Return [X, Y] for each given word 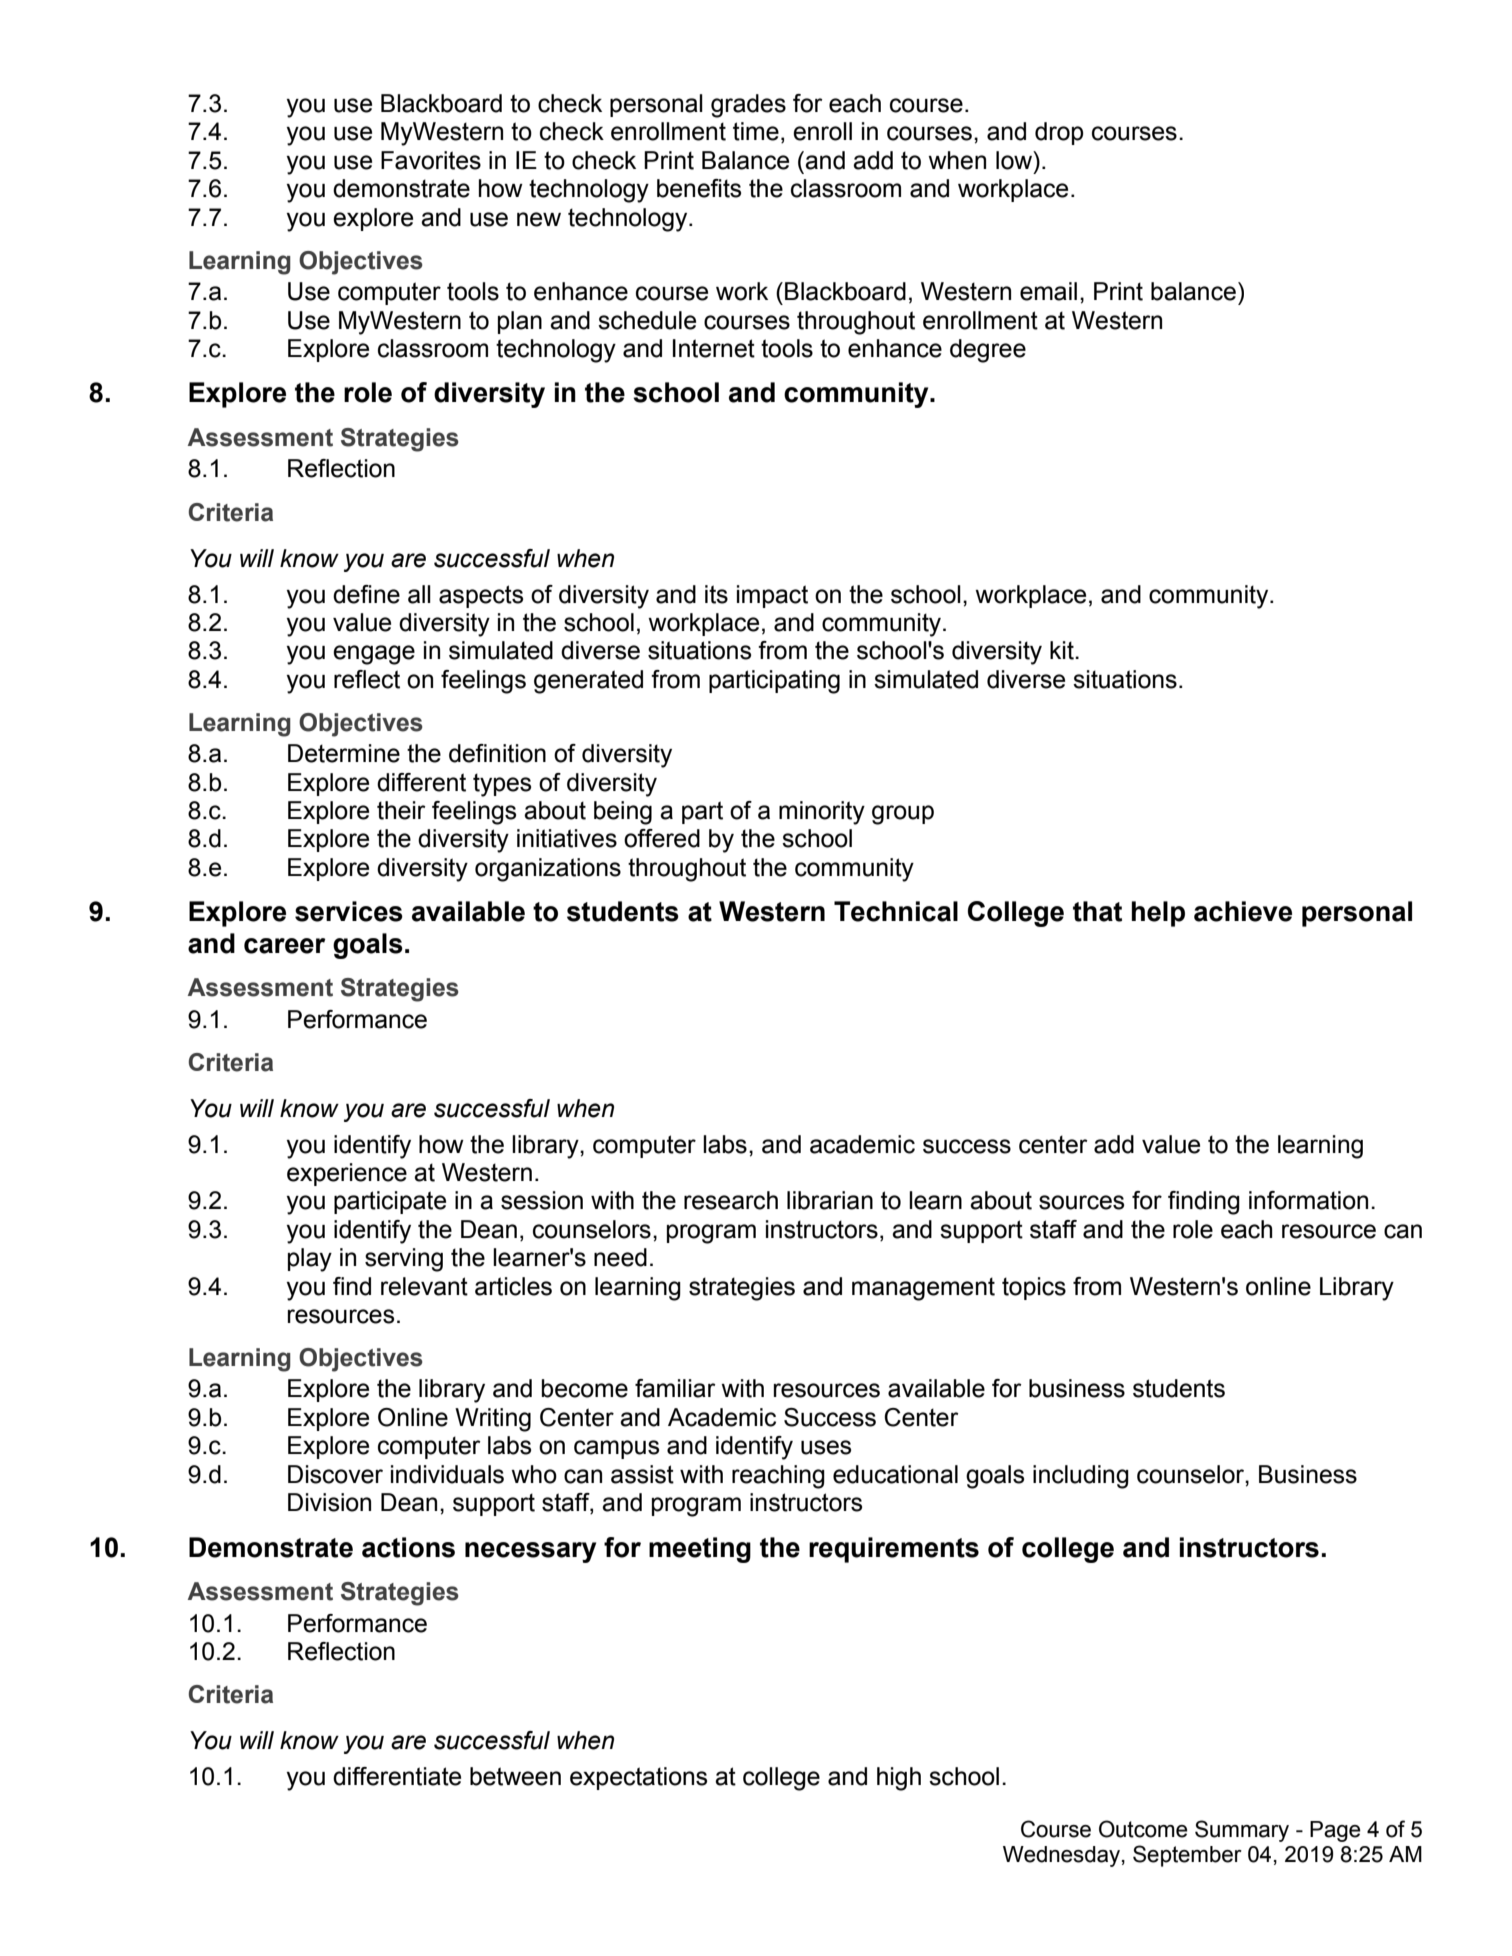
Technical [896, 911]
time [756, 131]
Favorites [431, 160]
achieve [1243, 911]
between [515, 1776]
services [349, 911]
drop [1059, 133]
